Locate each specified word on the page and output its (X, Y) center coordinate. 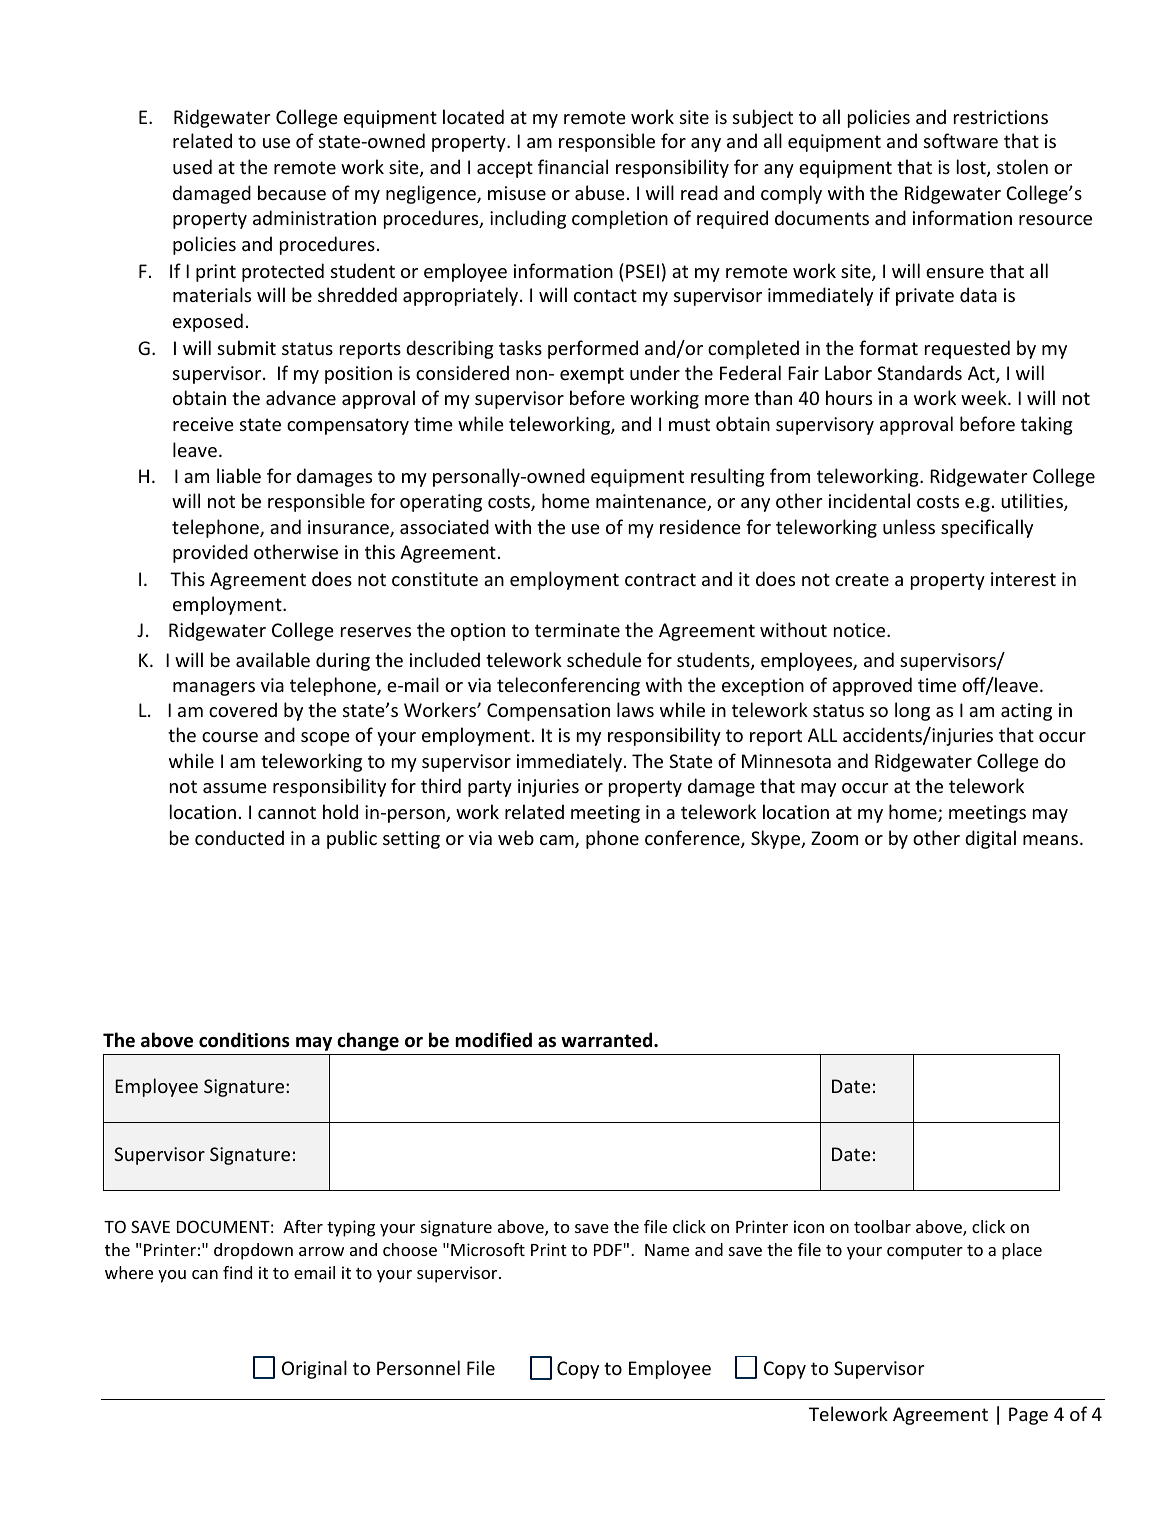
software (961, 140)
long (912, 711)
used (192, 166)
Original (314, 1369)
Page (1028, 1416)
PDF (608, 1250)
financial (573, 166)
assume (235, 788)
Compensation (548, 712)
